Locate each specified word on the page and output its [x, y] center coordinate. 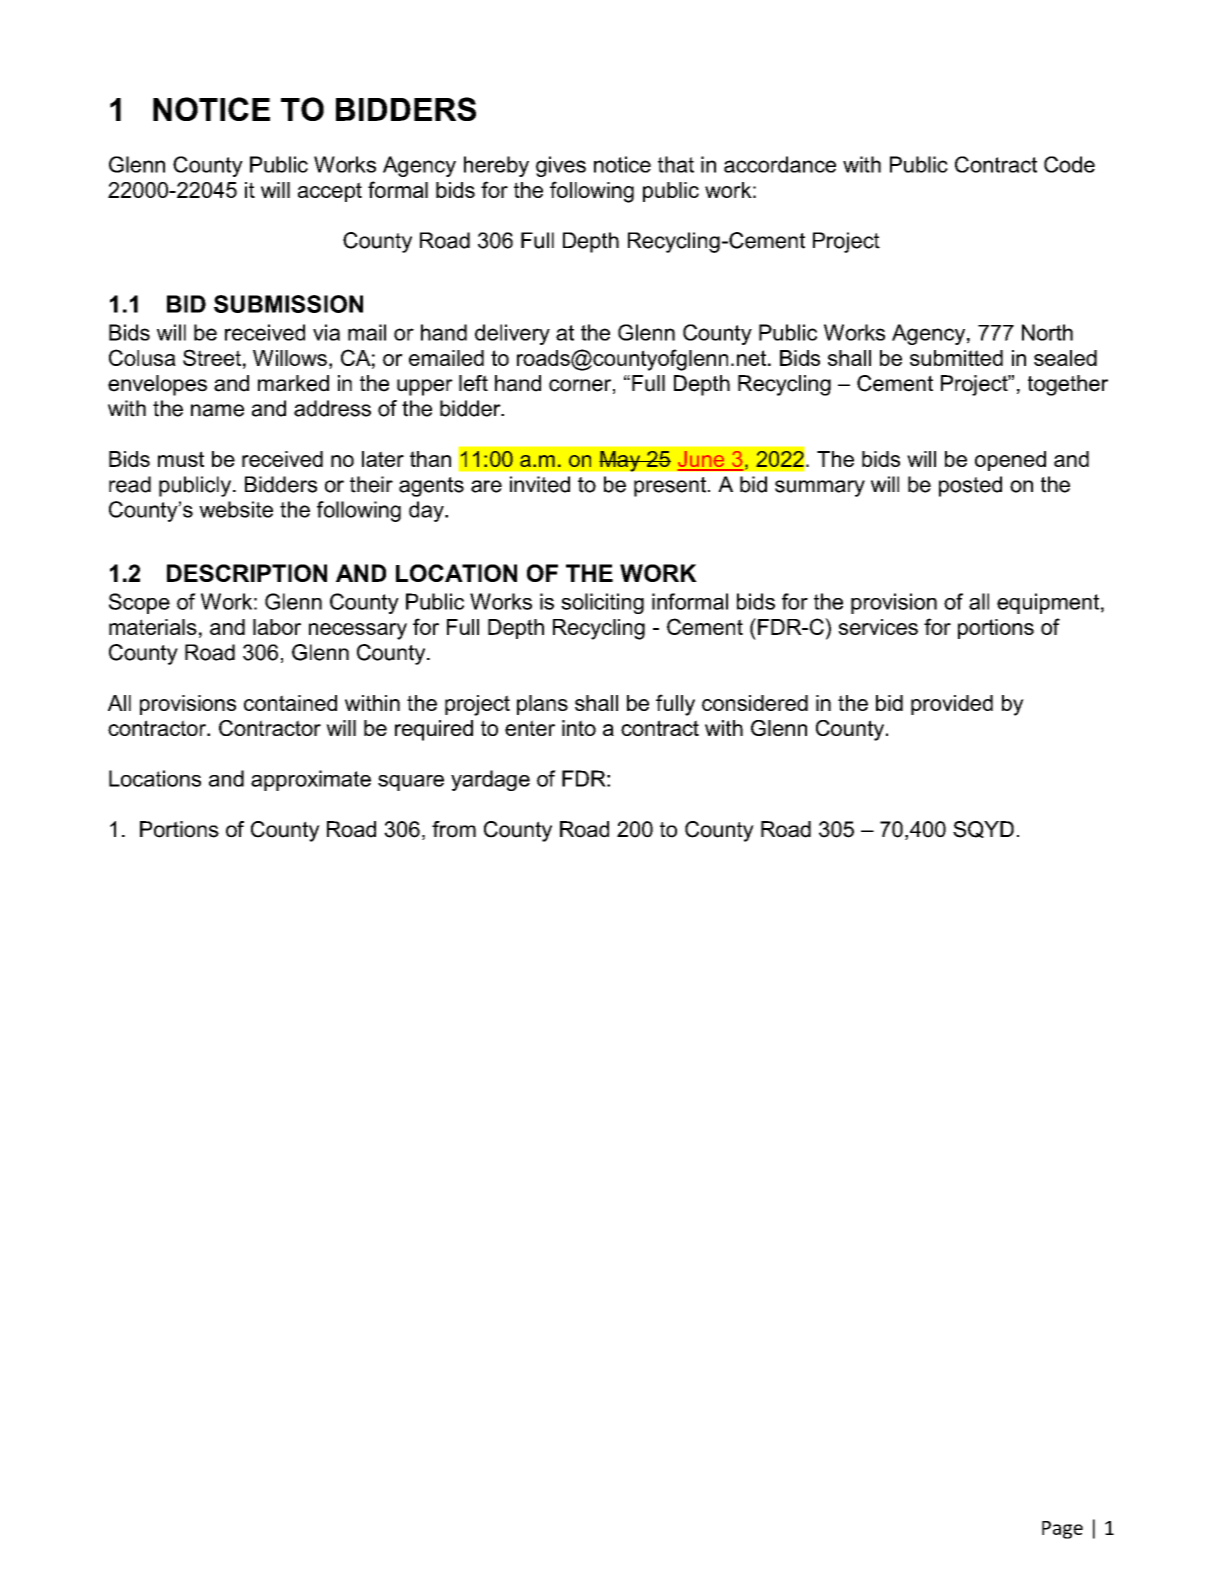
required [434, 730]
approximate [311, 780]
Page [1062, 1530]
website [236, 509]
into [579, 728]
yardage [490, 780]
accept [330, 192]
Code [1069, 164]
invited [540, 484]
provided [952, 705]
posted [970, 486]
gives [561, 166]
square [411, 783]
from [454, 829]
